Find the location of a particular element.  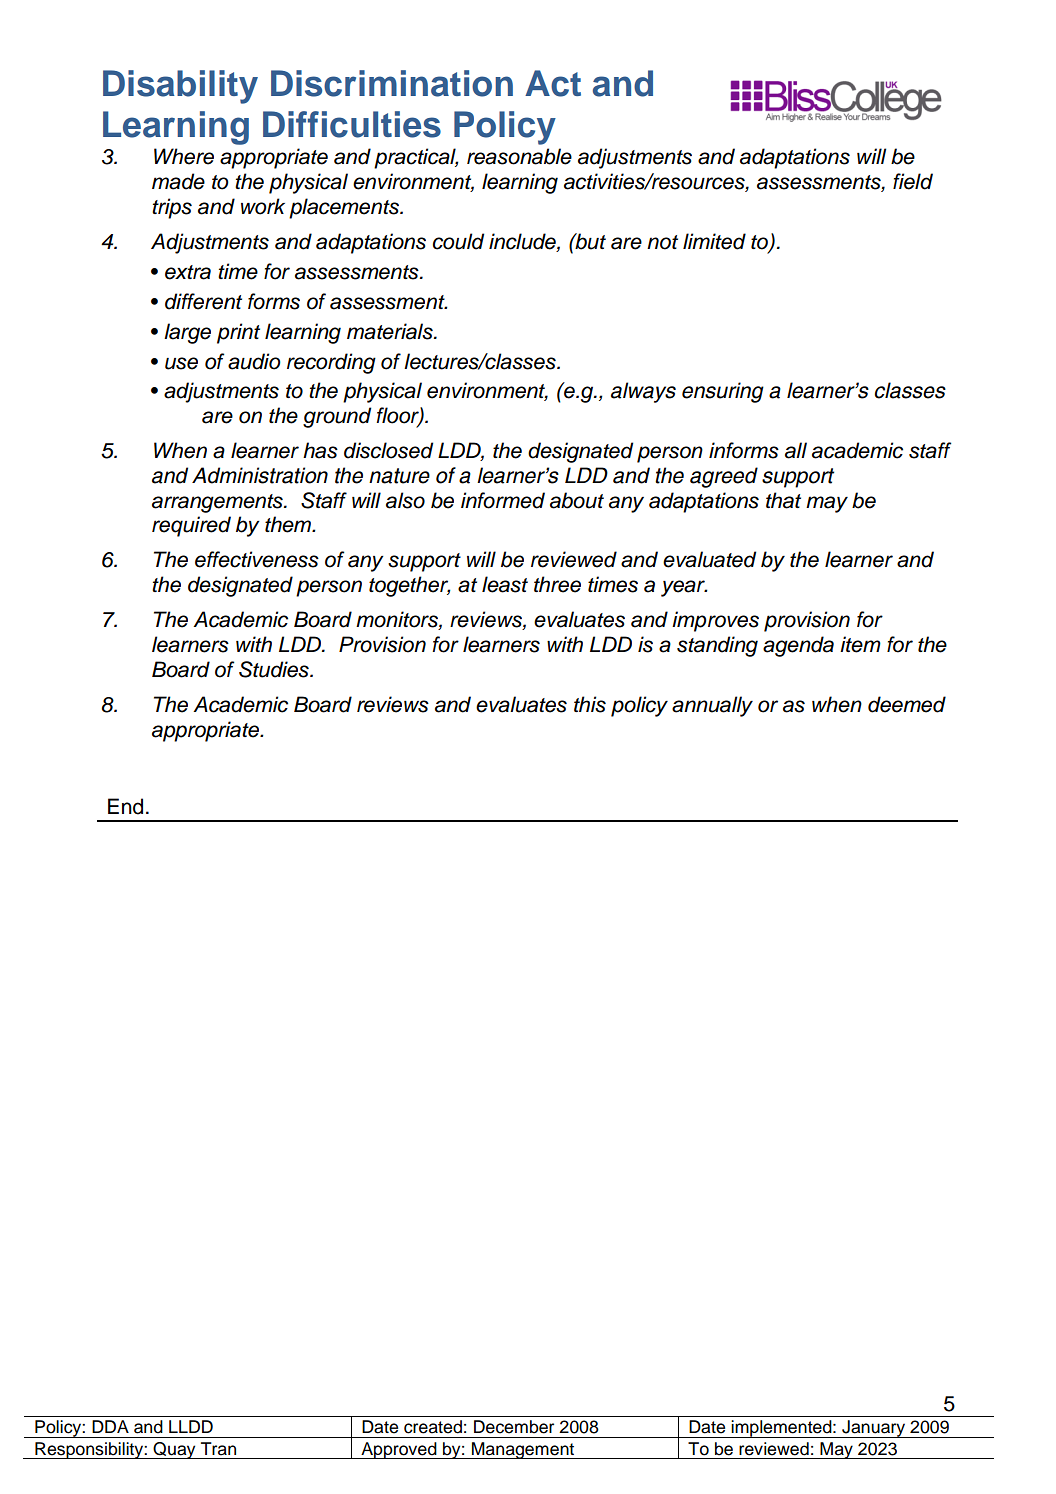

ensuring is located at coordinates (723, 392).
